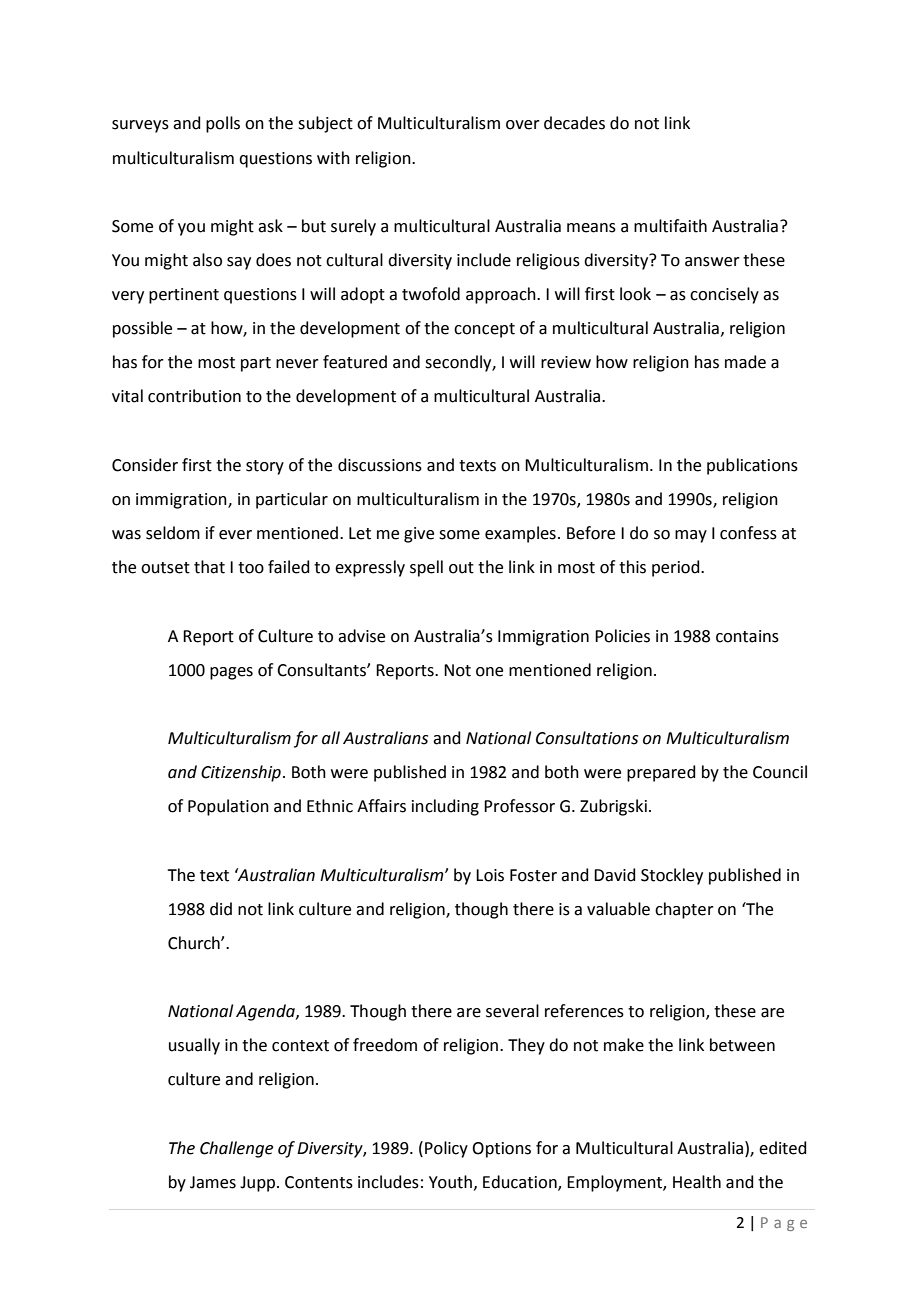 Image resolution: width=924 pixels, height=1308 pixels. Describe the element at coordinates (490, 875) in the page. I see `Lois` at that location.
